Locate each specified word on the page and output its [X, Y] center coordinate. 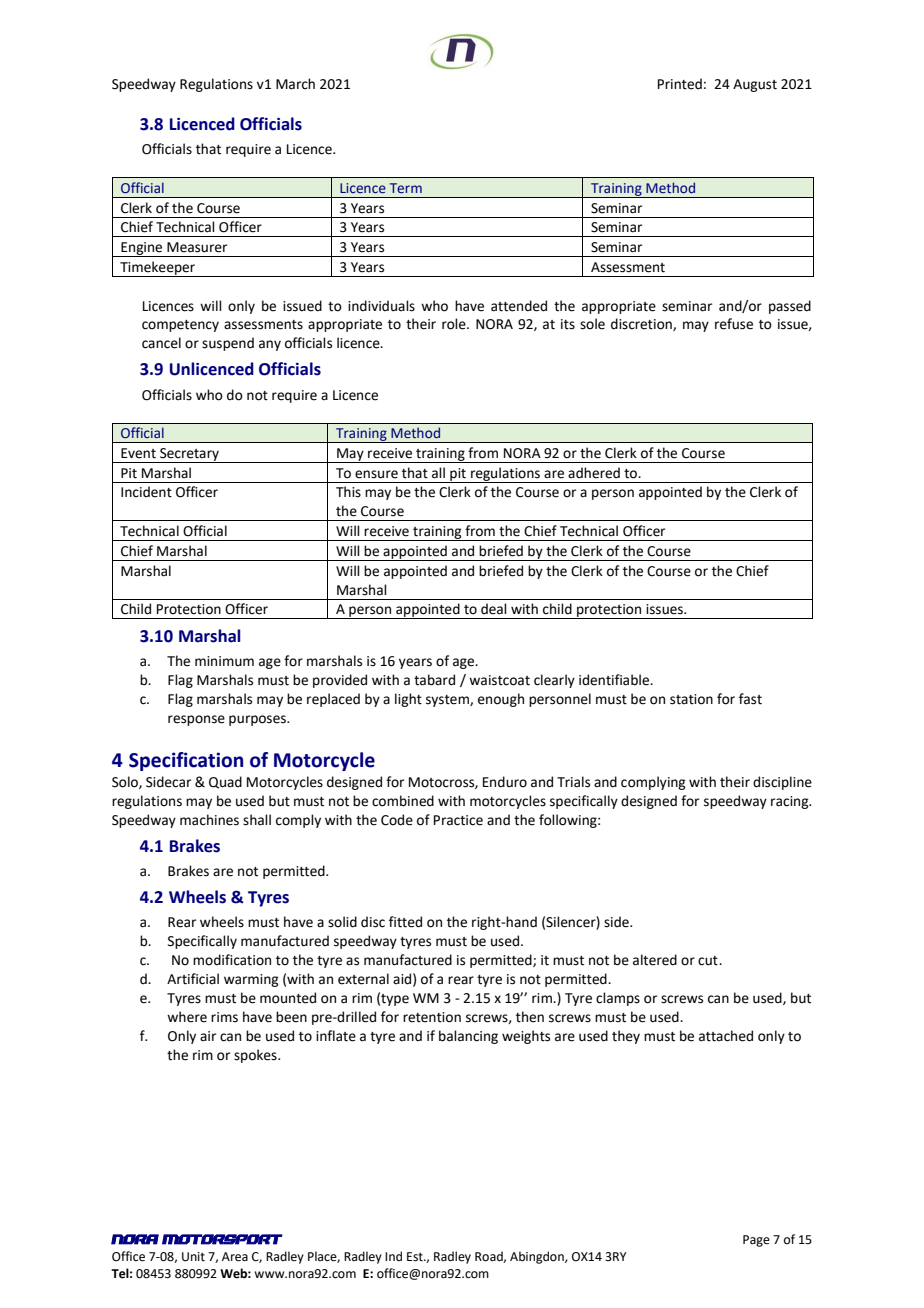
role [455, 324]
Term [406, 188]
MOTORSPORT [222, 1239]
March [295, 84]
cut [709, 961]
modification [232, 960]
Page [756, 1241]
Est [416, 1257]
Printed [680, 84]
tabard [434, 680]
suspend [228, 344]
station [691, 699]
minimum [224, 661]
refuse [734, 324]
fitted [405, 922]
